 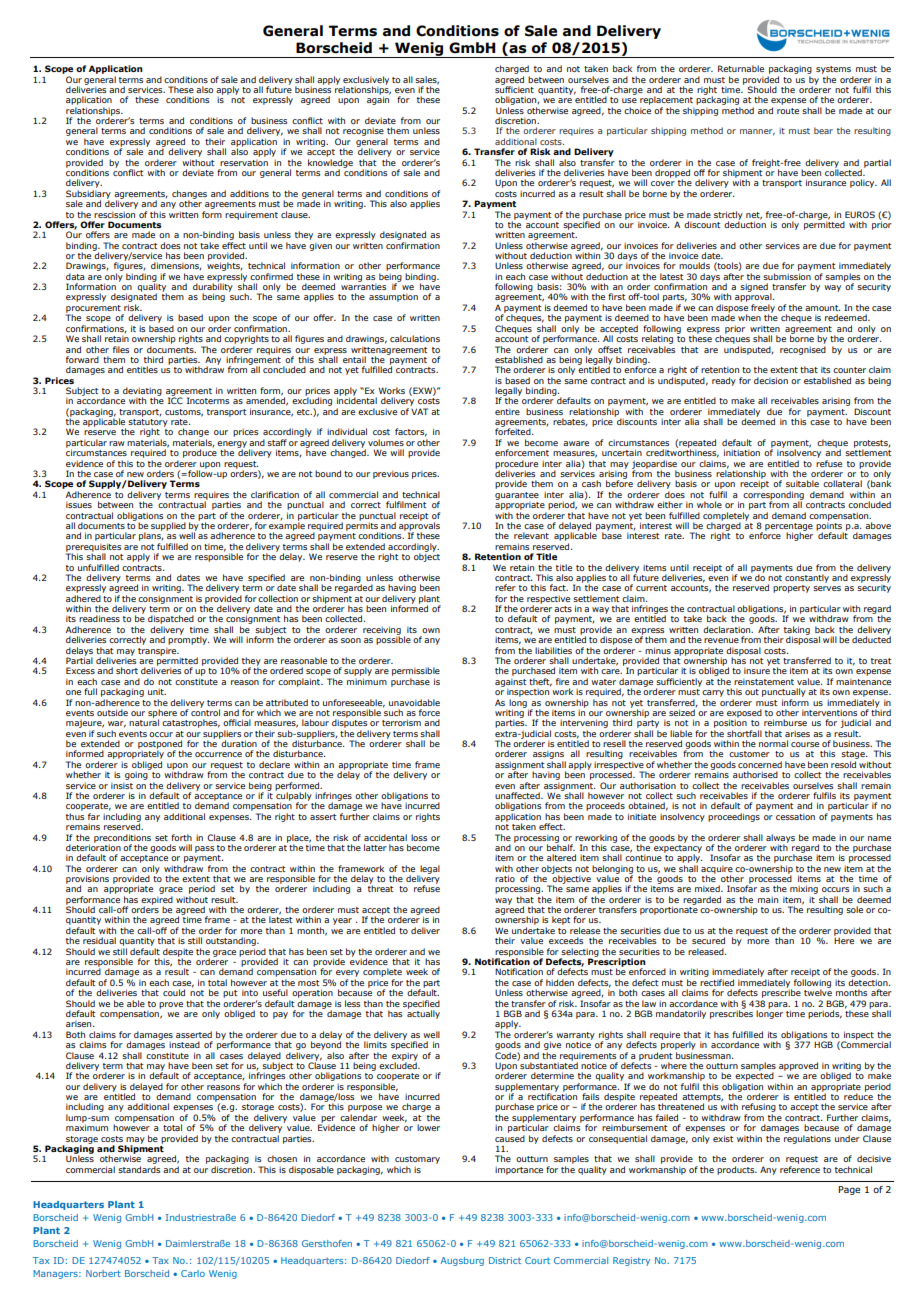 I want to click on reservation, so click(x=244, y=162).
